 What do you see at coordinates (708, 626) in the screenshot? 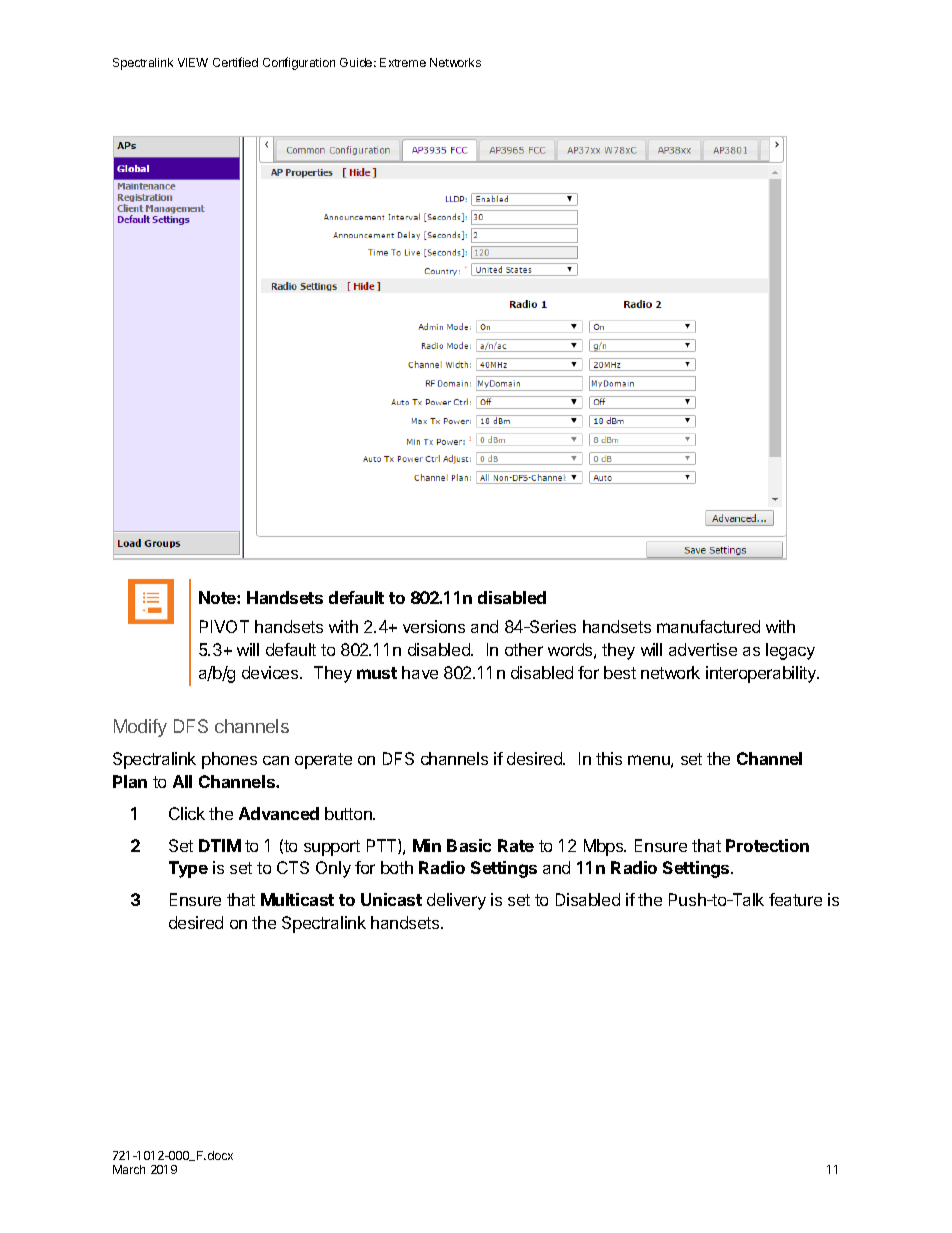
I see `manufactured` at bounding box center [708, 626].
